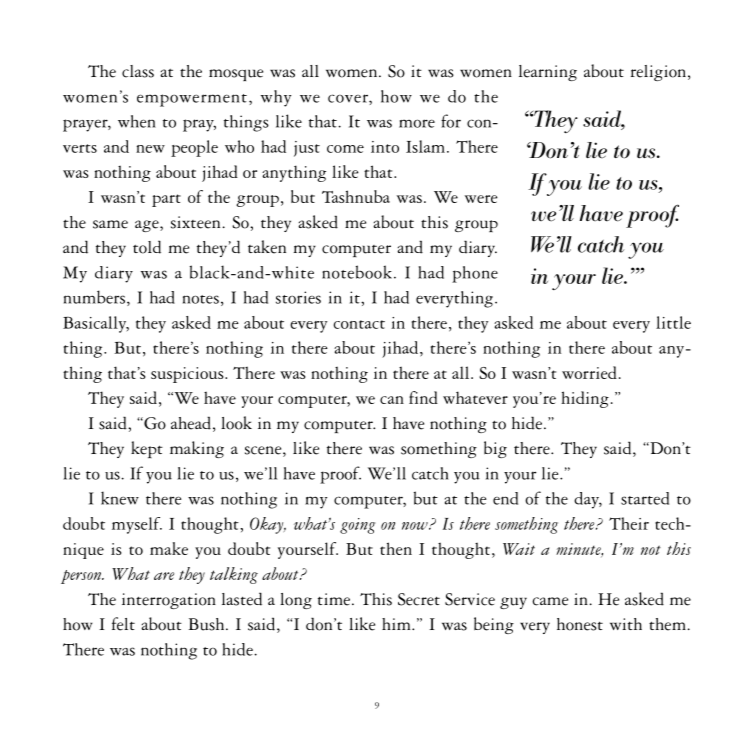 The image size is (754, 754). What do you see at coordinates (588, 500) in the screenshot?
I see `day` at bounding box center [588, 500].
